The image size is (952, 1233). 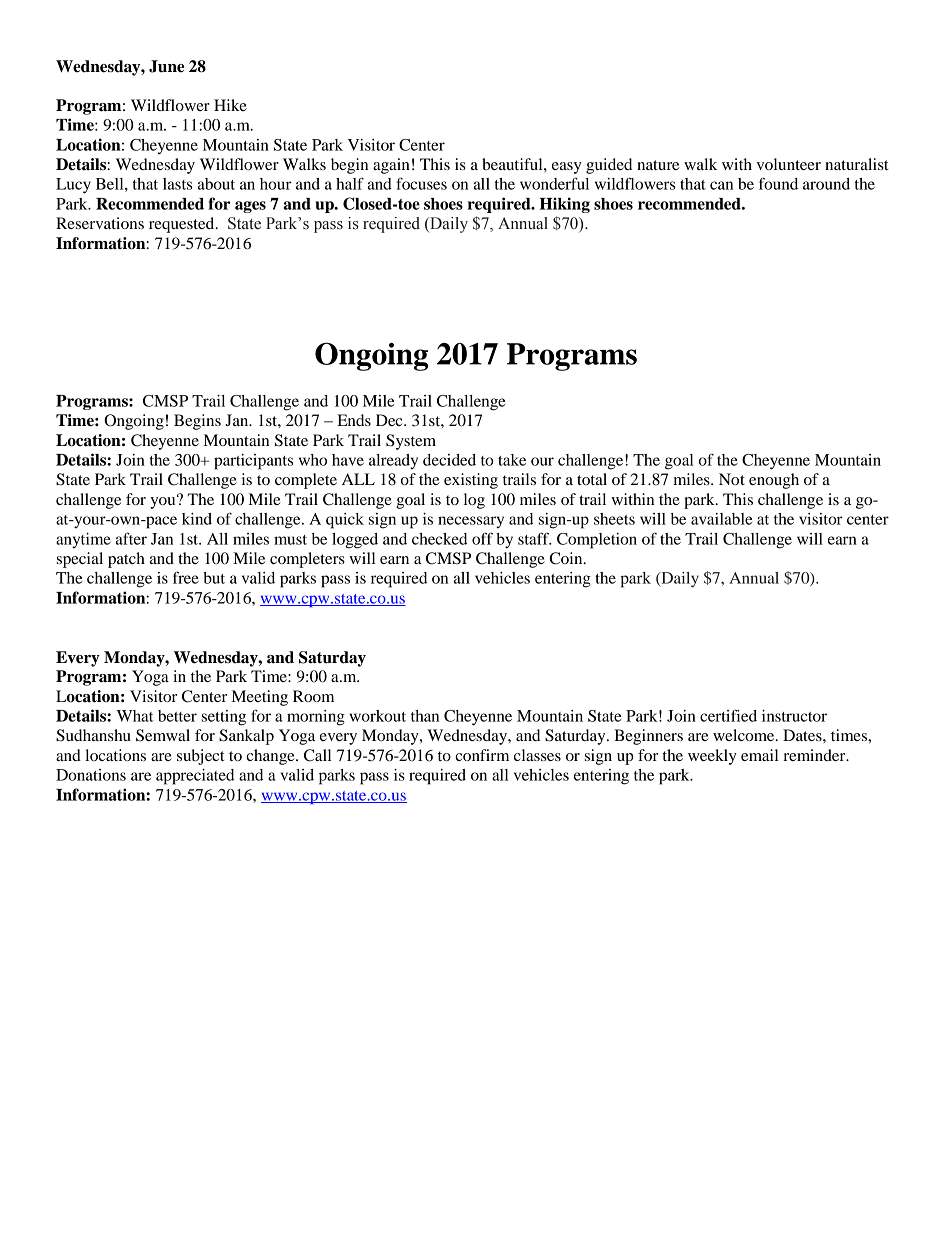 What do you see at coordinates (411, 442) in the page?
I see `System` at bounding box center [411, 442].
